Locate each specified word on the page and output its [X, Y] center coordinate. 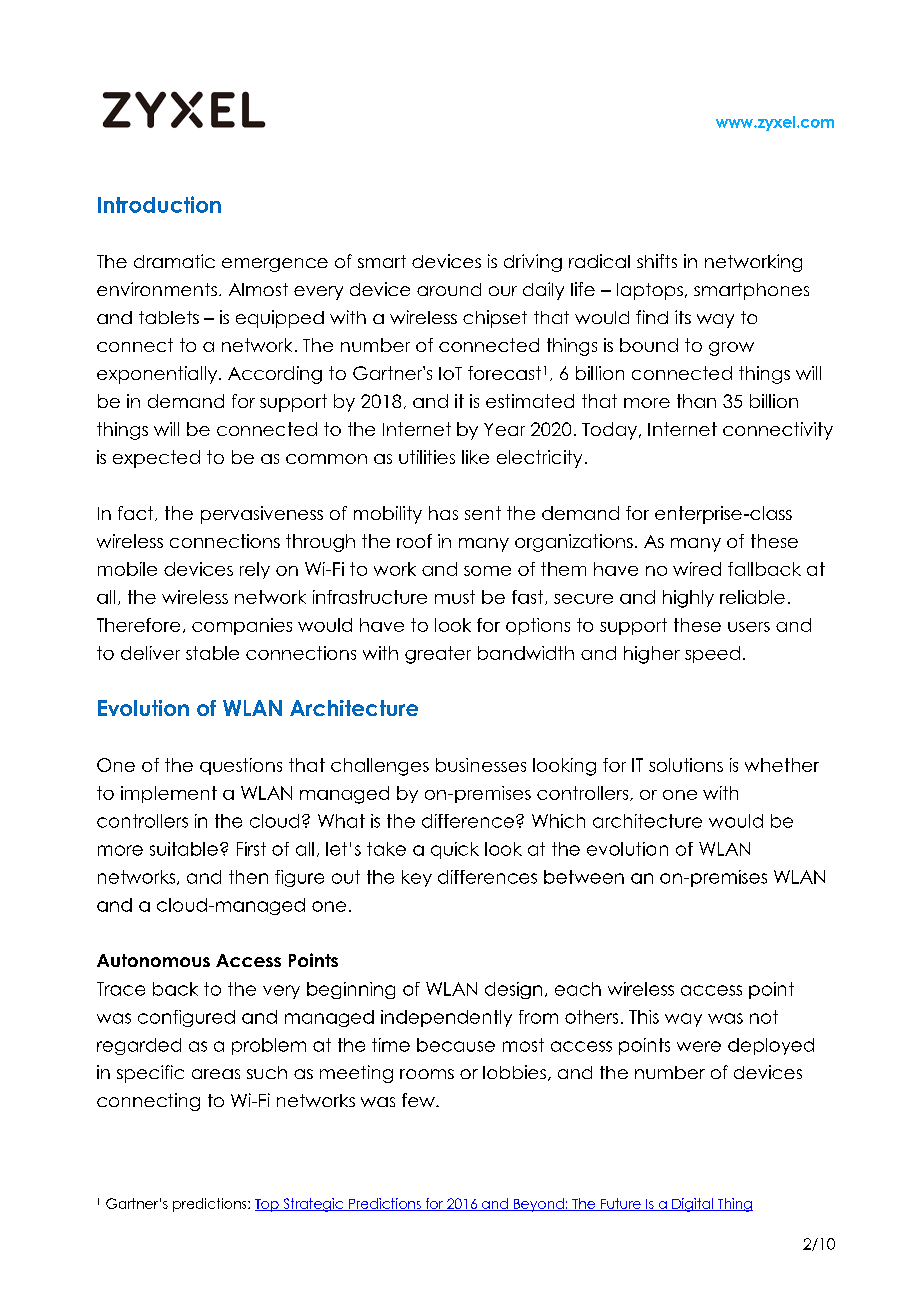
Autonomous [153, 960]
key [417, 878]
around [449, 289]
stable [212, 653]
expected [156, 459]
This [644, 1017]
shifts [657, 261]
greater [438, 655]
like [475, 457]
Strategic [313, 1205]
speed [712, 654]
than [696, 401]
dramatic [174, 261]
